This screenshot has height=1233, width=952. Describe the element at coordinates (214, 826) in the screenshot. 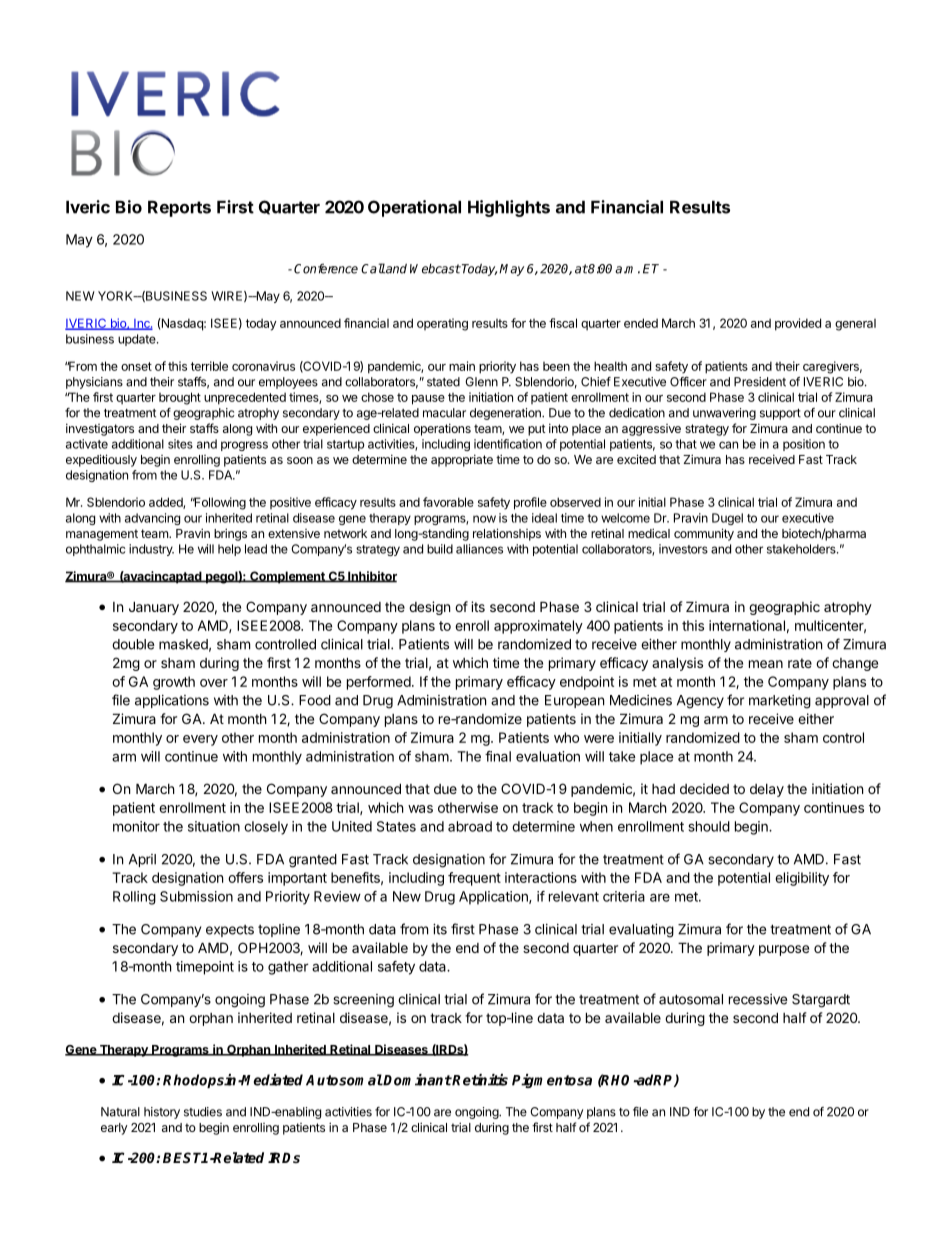

I see `situation` at that location.
